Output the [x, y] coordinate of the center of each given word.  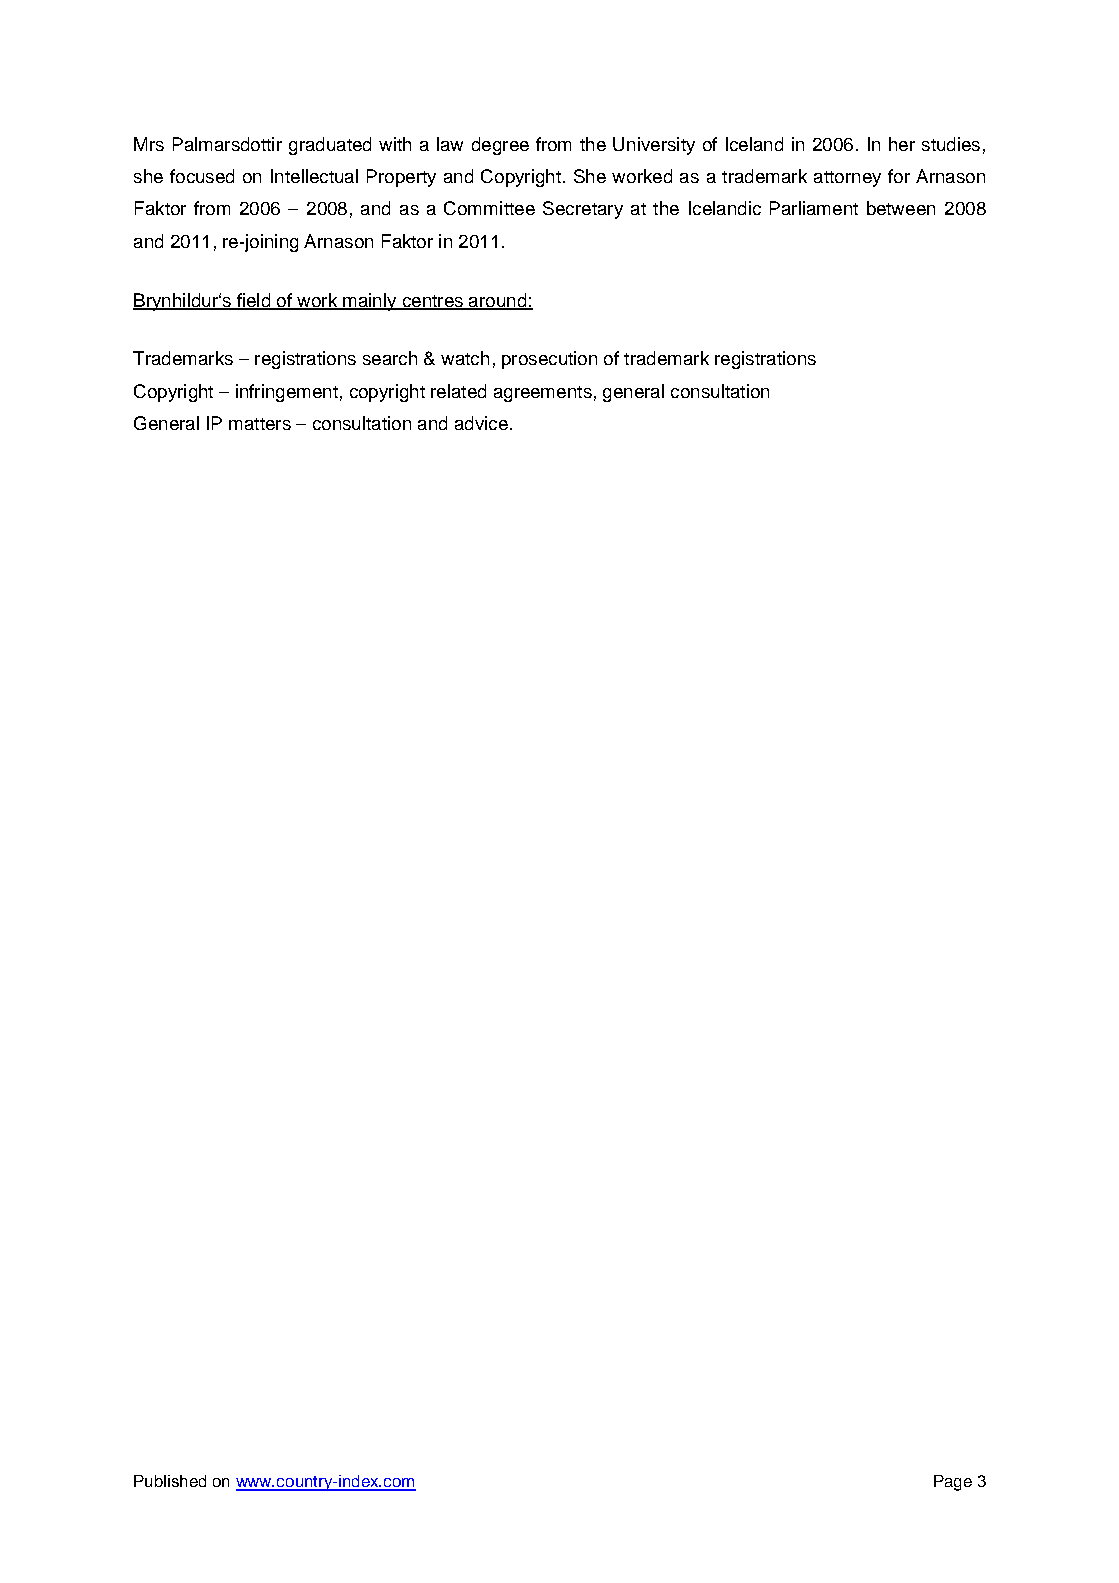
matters [260, 424]
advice [481, 423]
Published [170, 1481]
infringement [287, 393]
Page [953, 1483]
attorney [847, 179]
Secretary [583, 210]
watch [465, 358]
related [458, 391]
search [390, 358]
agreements [543, 394]
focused [202, 176]
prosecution [549, 360]
